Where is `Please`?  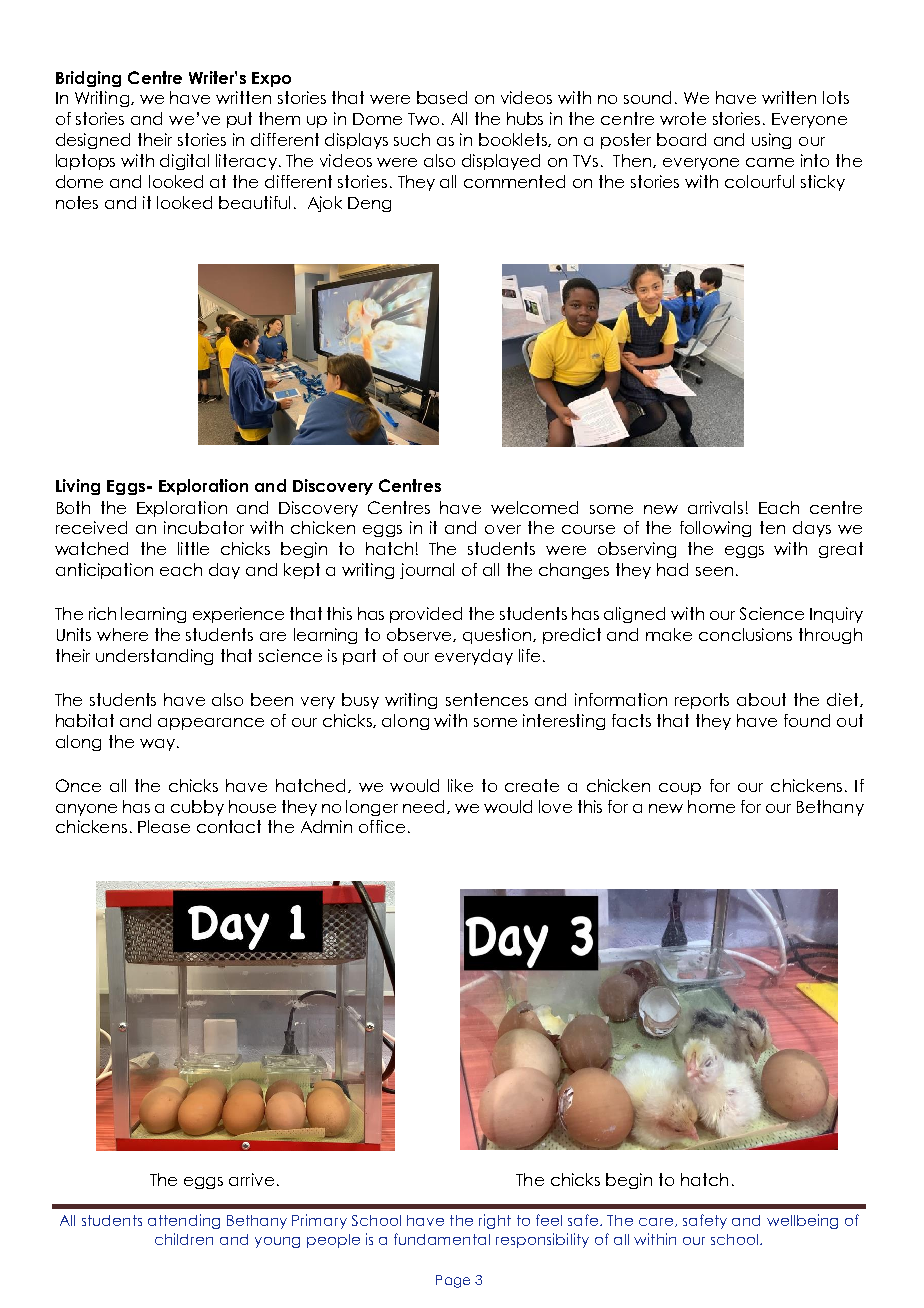 Please is located at coordinates (164, 826).
